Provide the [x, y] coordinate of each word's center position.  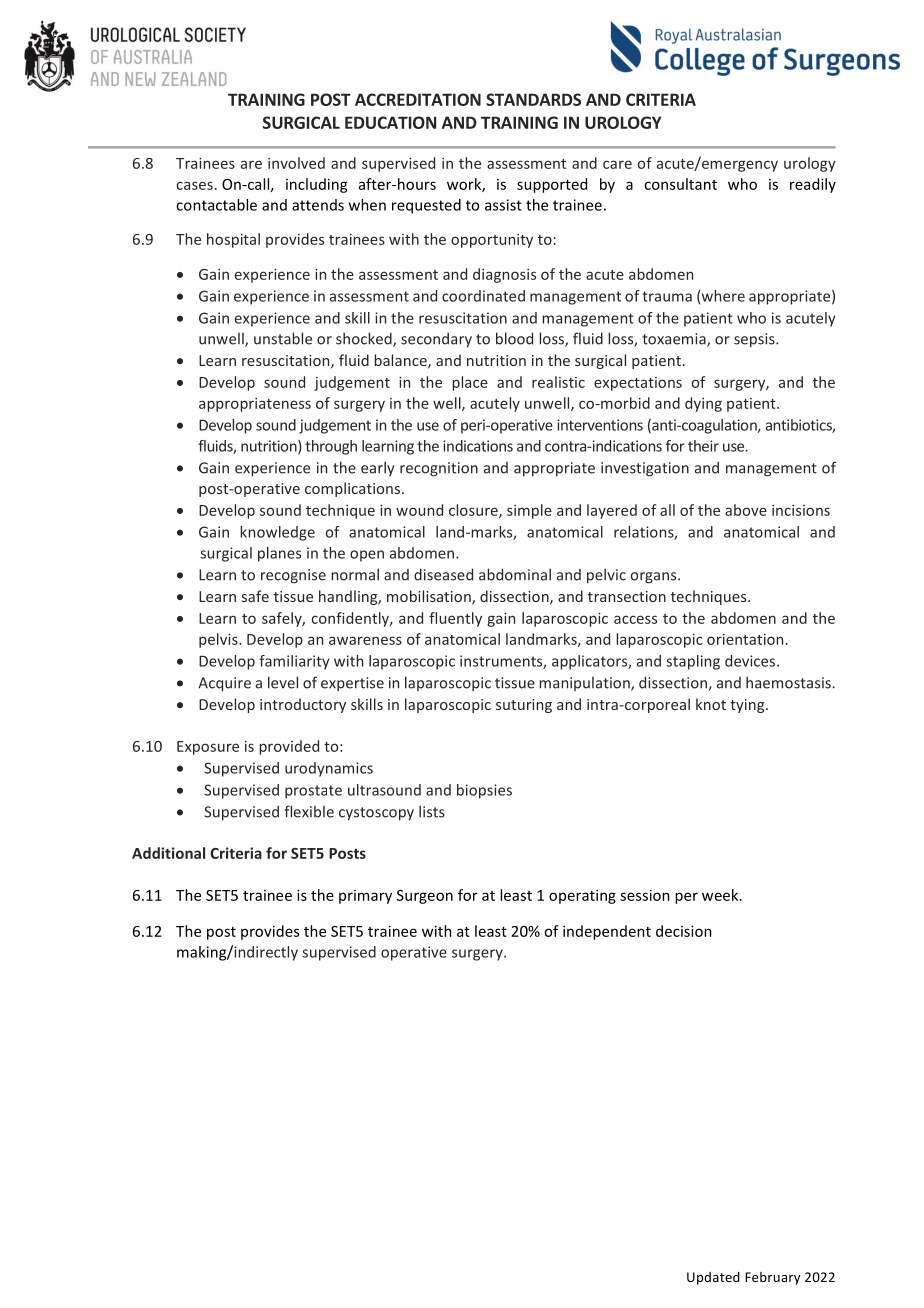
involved [296, 163]
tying [748, 706]
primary [365, 897]
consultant [680, 184]
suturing [524, 706]
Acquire [224, 684]
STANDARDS [533, 99]
